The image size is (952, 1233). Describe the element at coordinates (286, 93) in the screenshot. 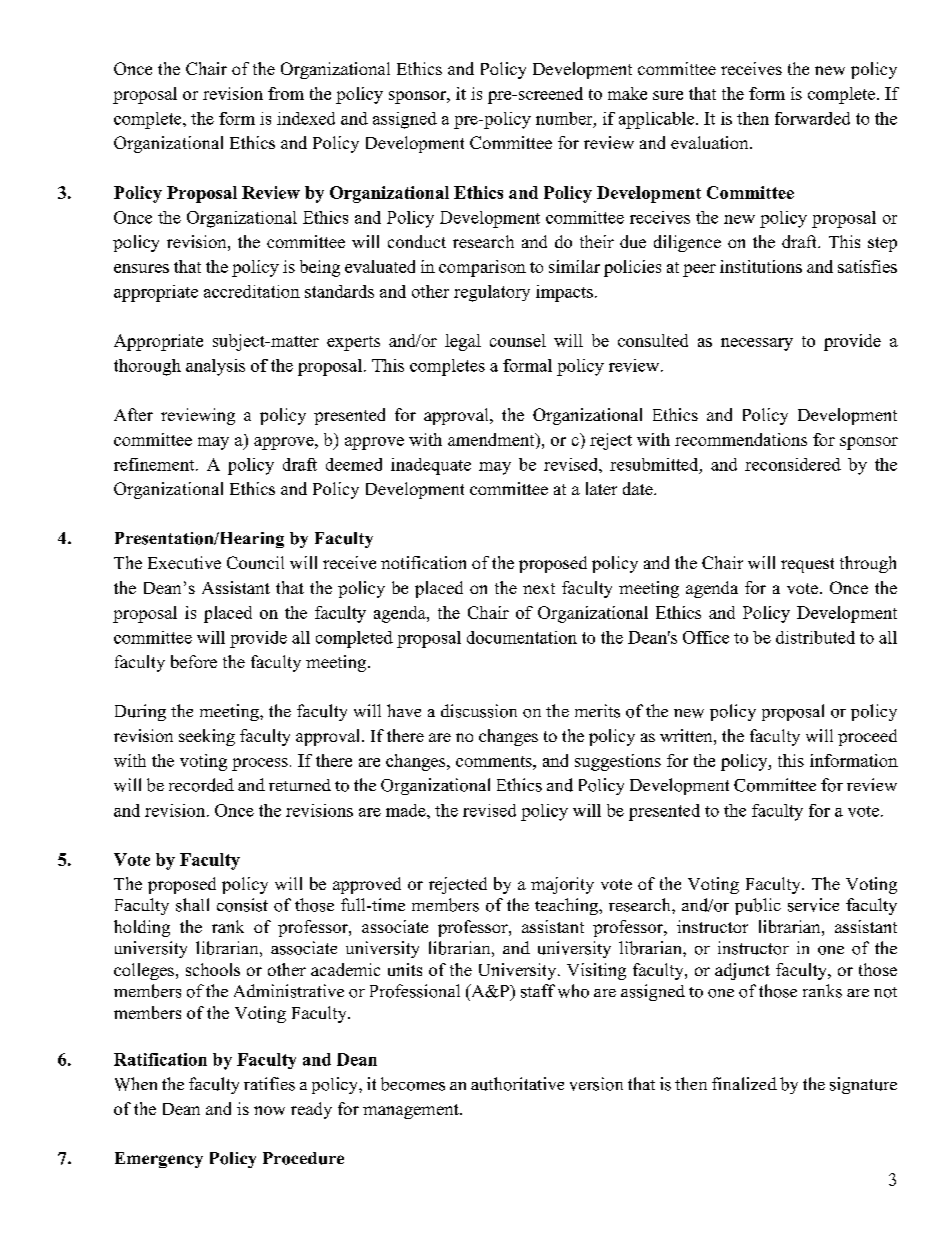

I see `from` at that location.
